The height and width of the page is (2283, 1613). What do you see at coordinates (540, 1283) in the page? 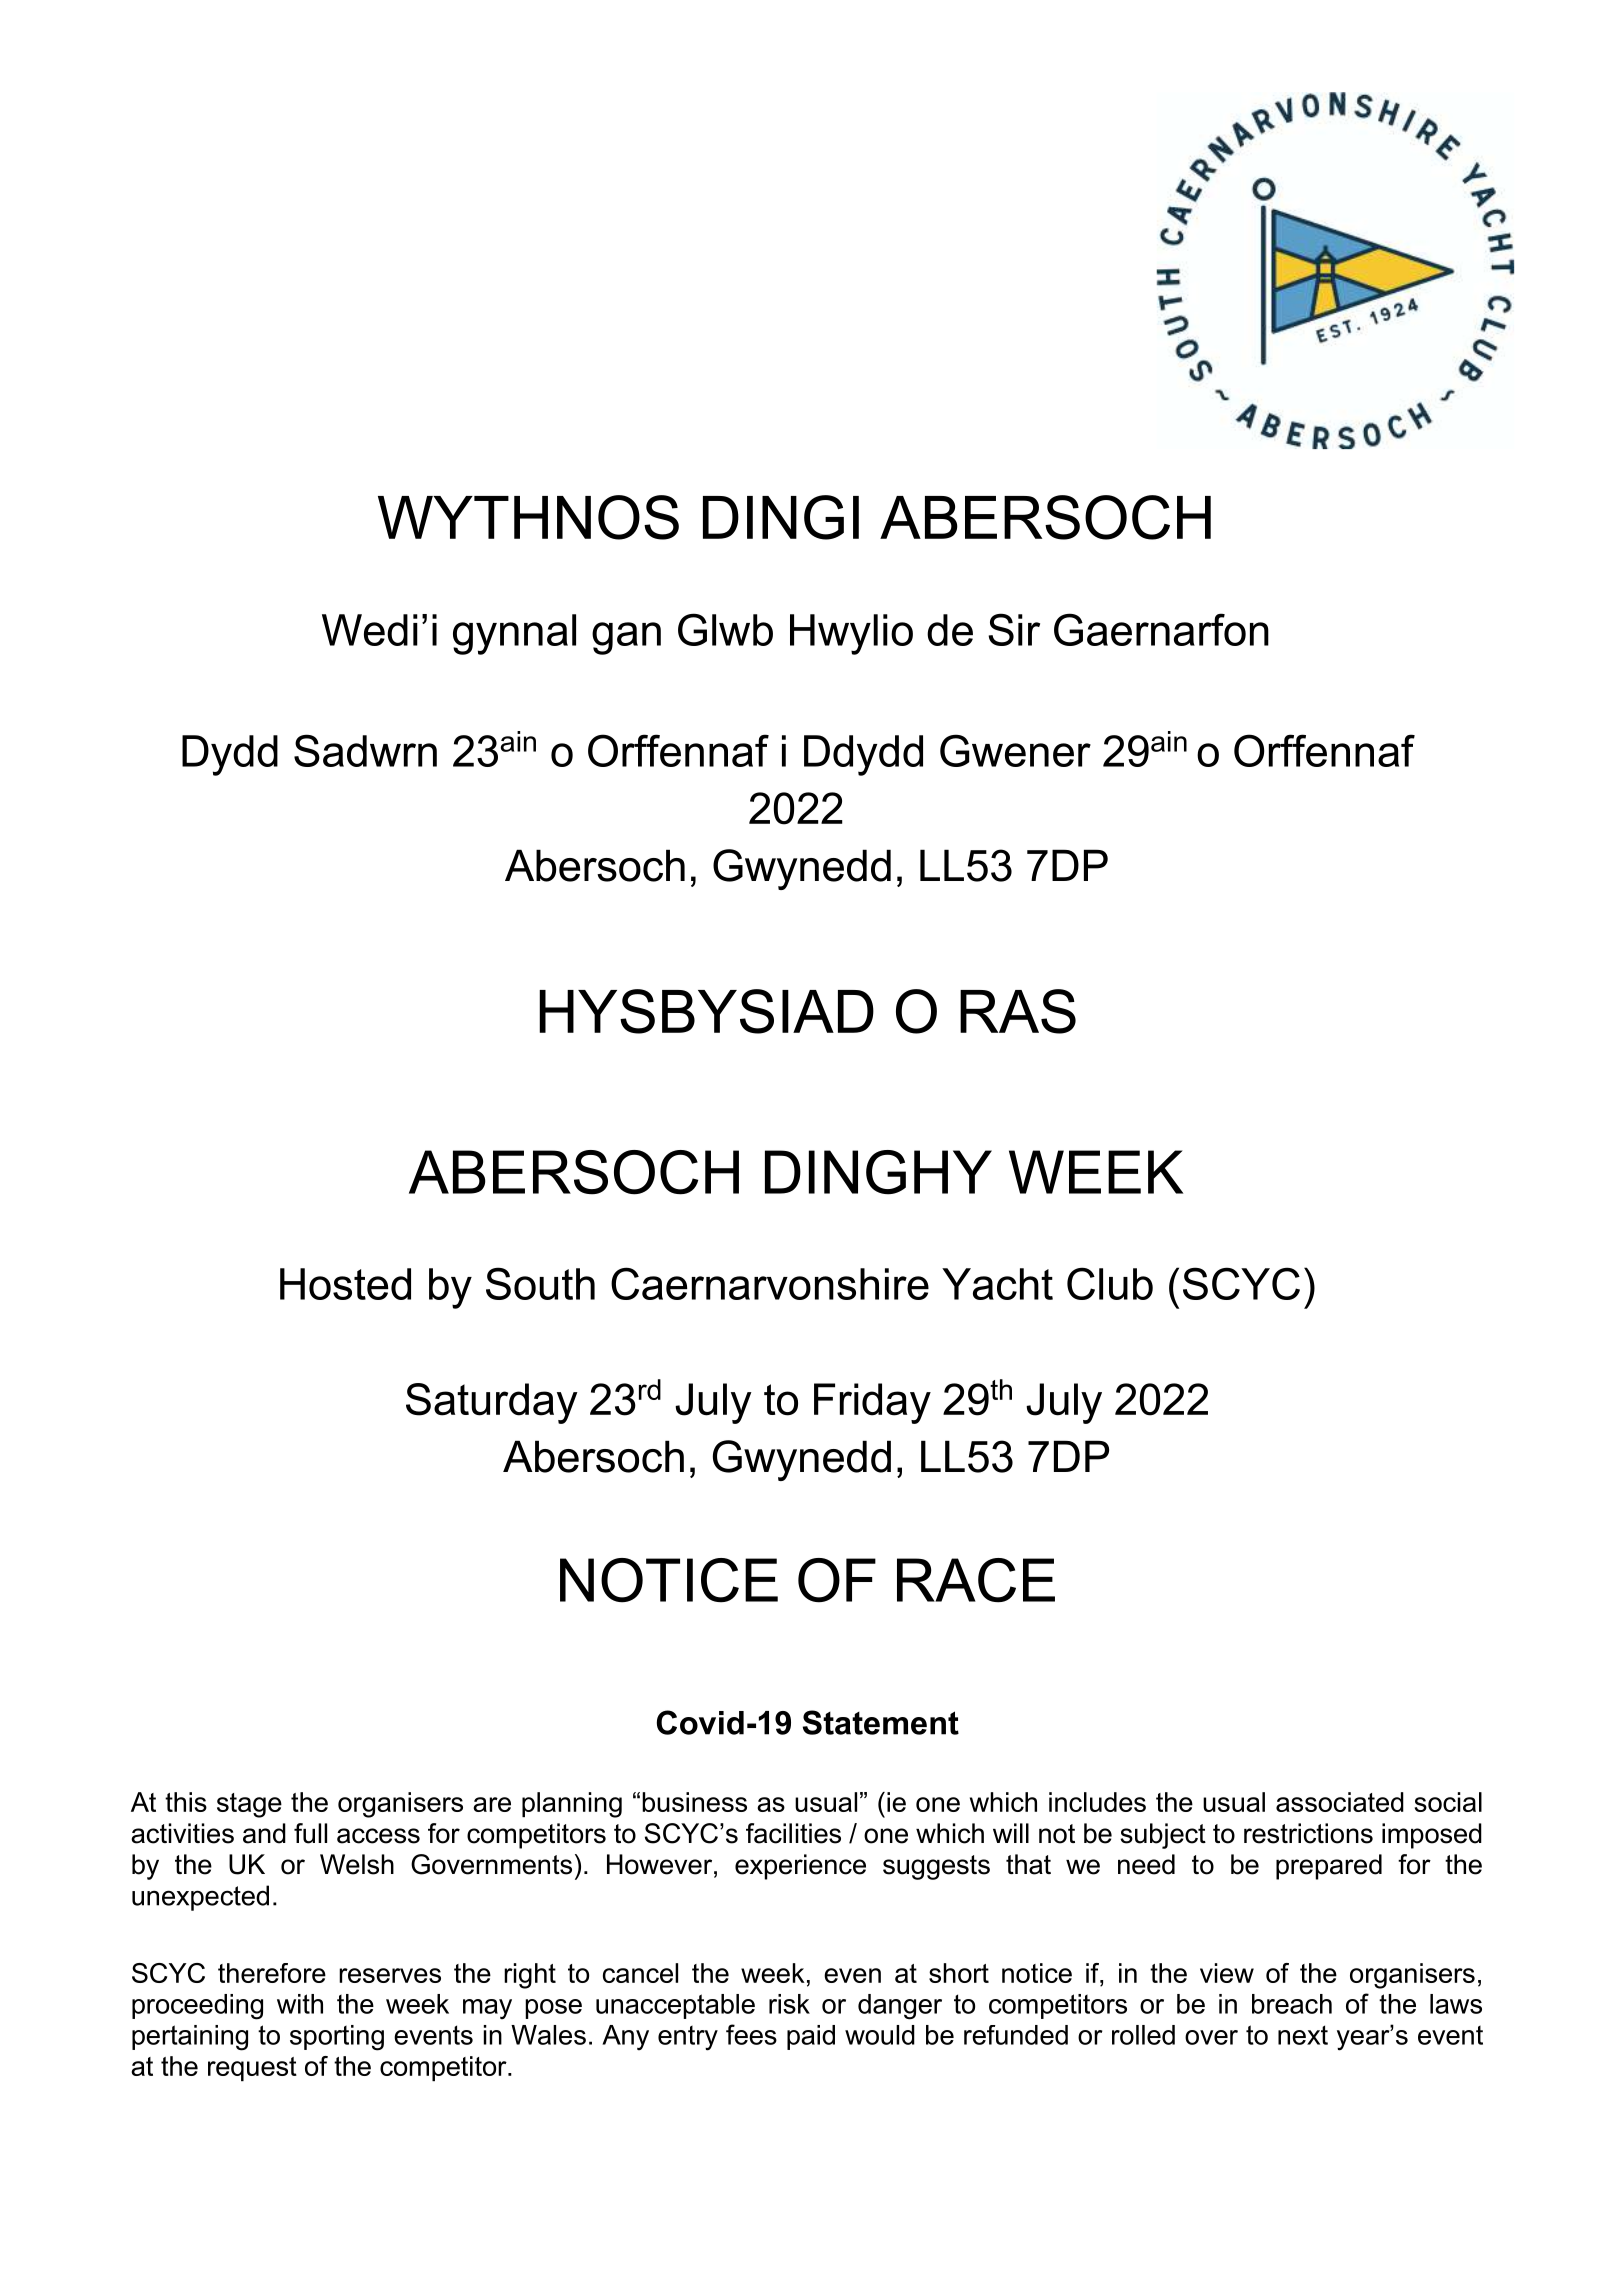
I see `South` at bounding box center [540, 1283].
